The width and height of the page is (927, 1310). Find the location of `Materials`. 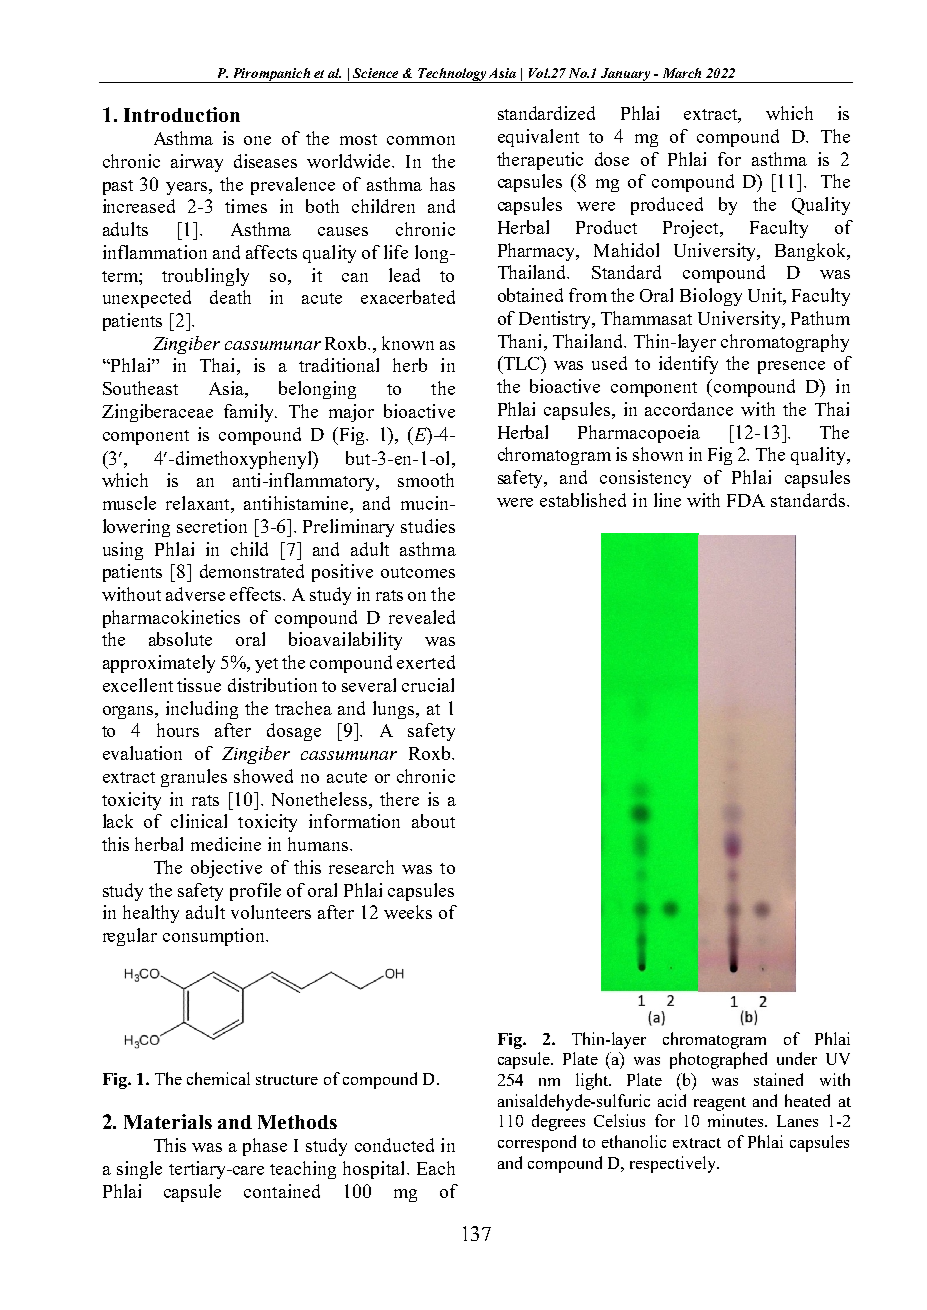

Materials is located at coordinates (168, 1121).
